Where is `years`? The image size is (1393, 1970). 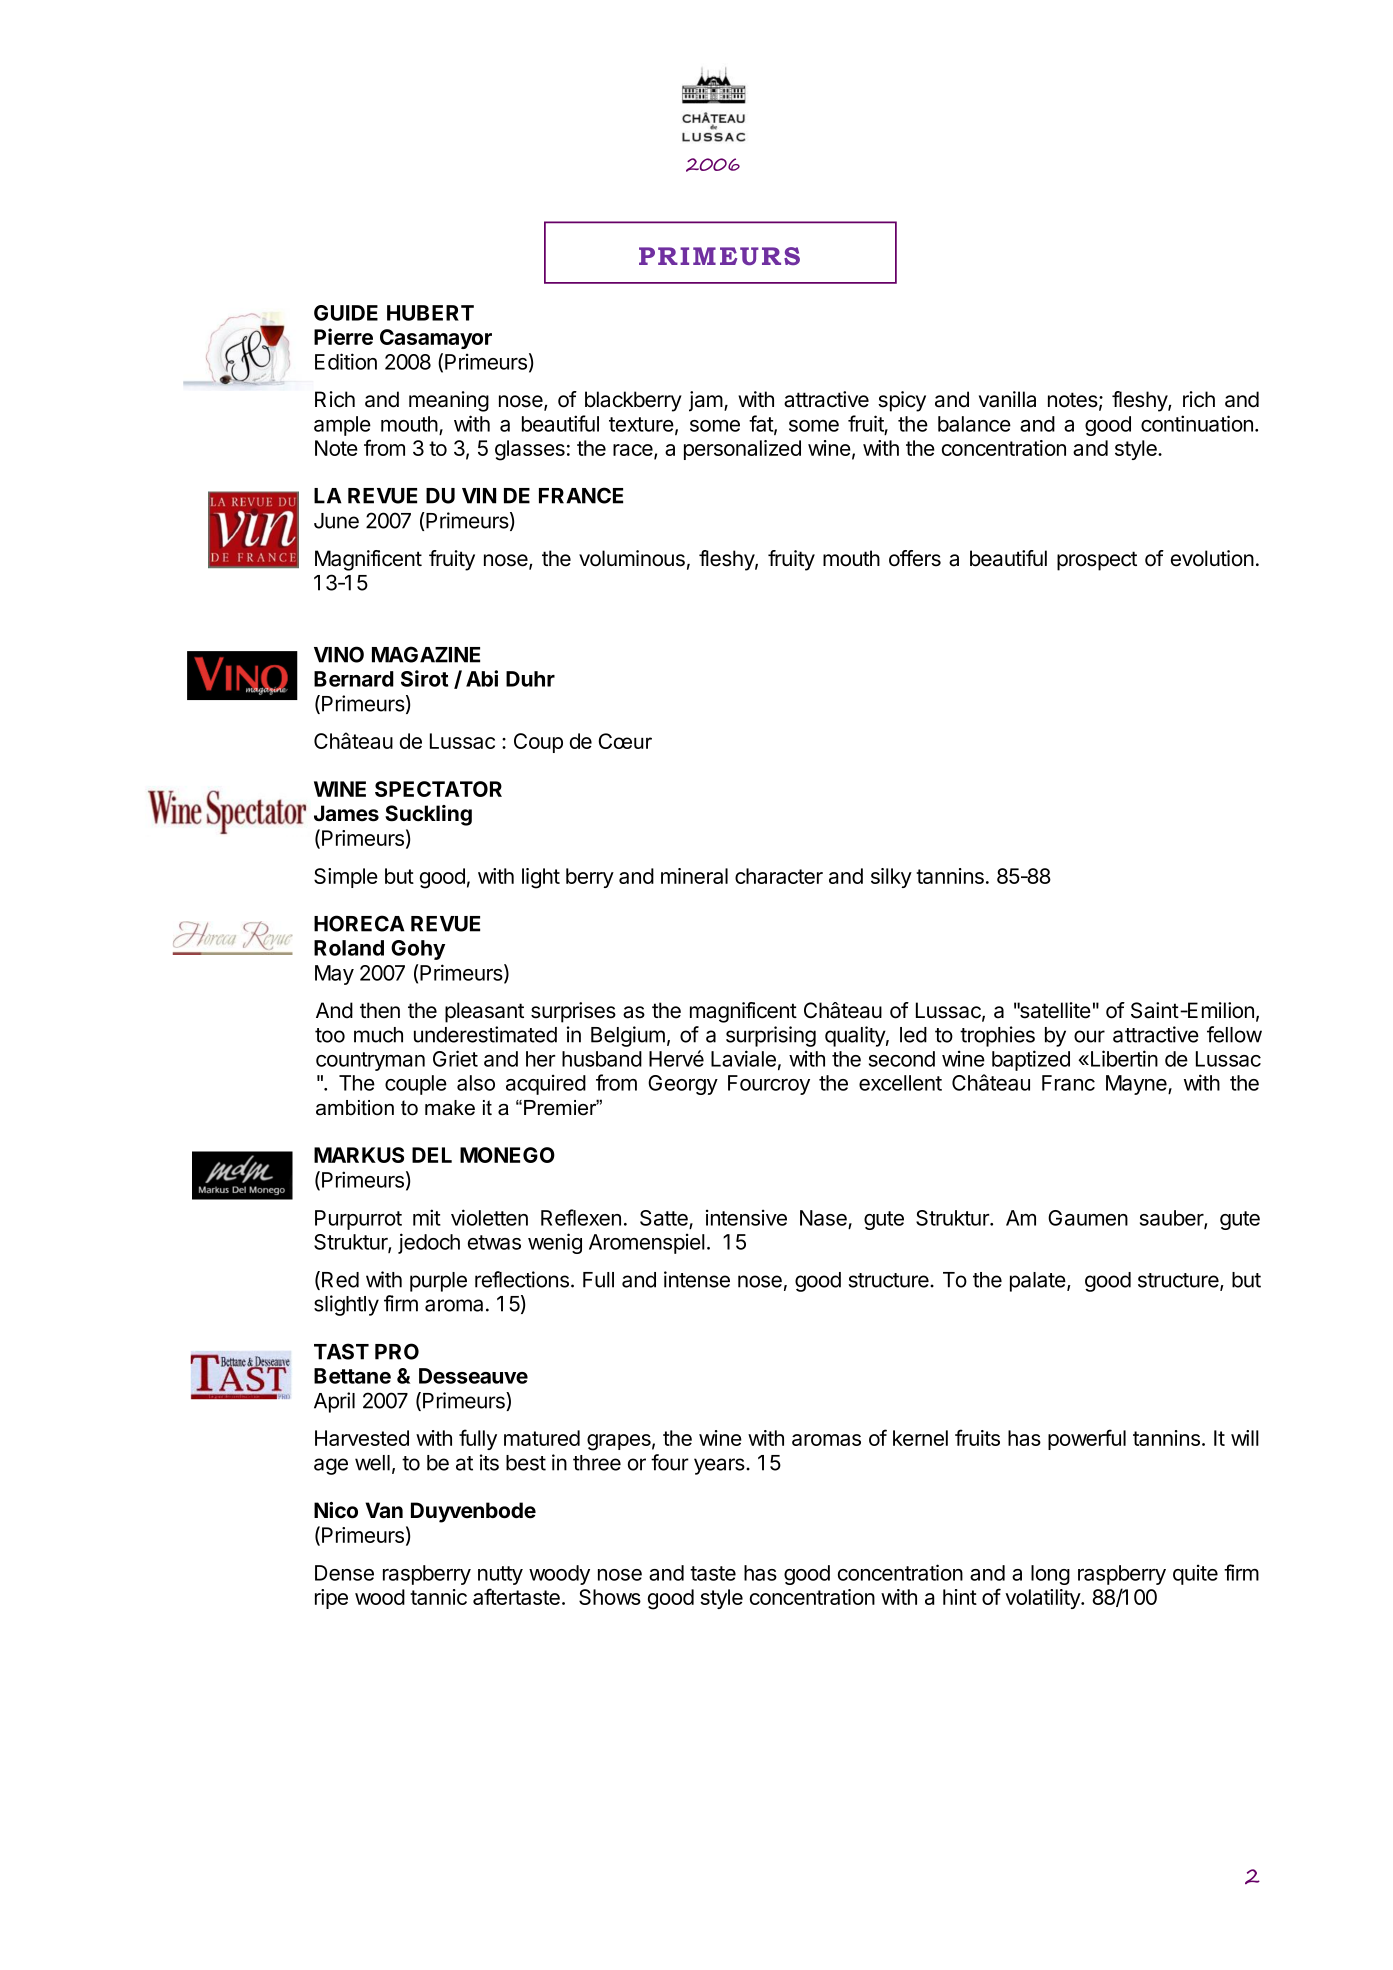
years is located at coordinates (720, 1466).
